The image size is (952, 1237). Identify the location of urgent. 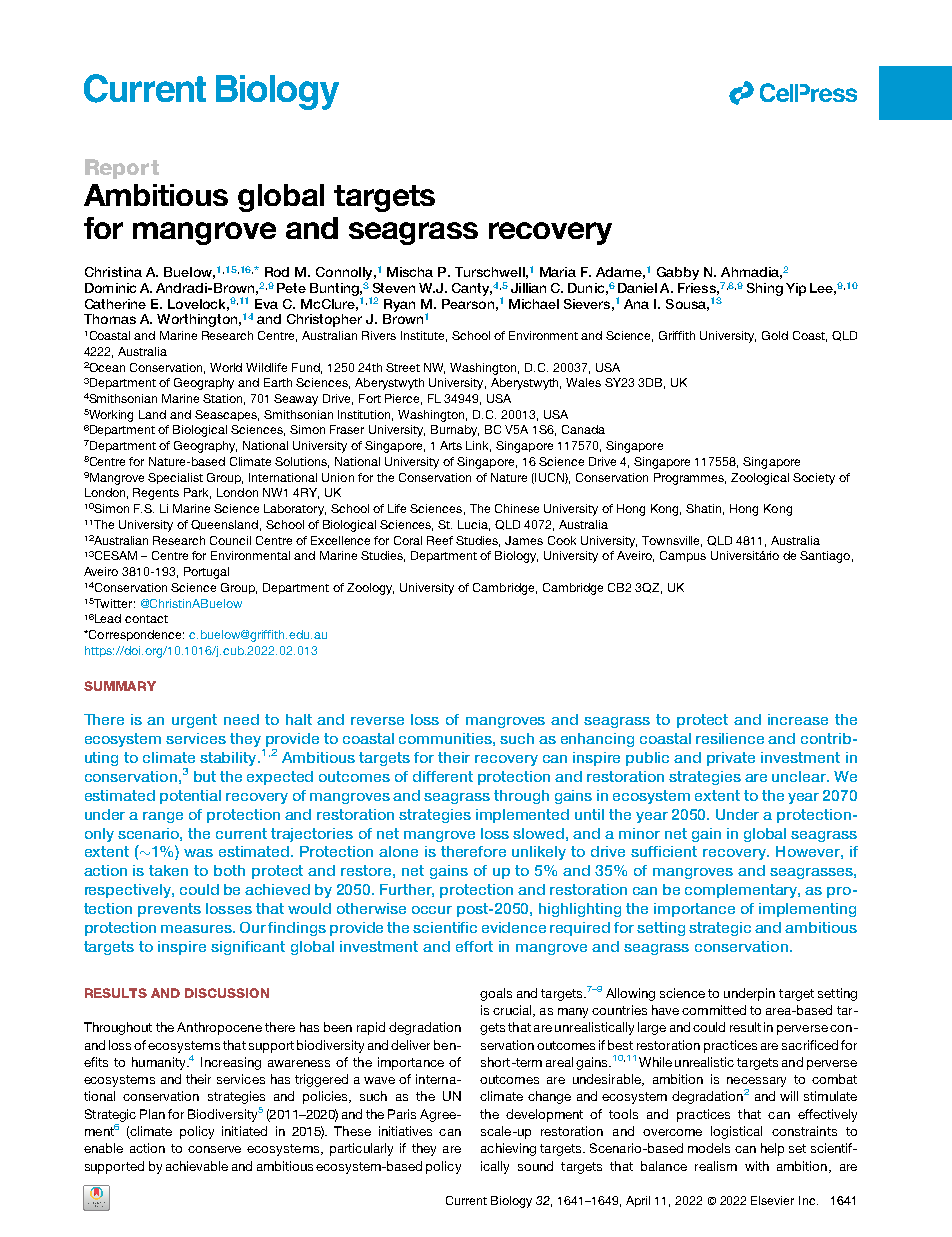
(194, 721).
